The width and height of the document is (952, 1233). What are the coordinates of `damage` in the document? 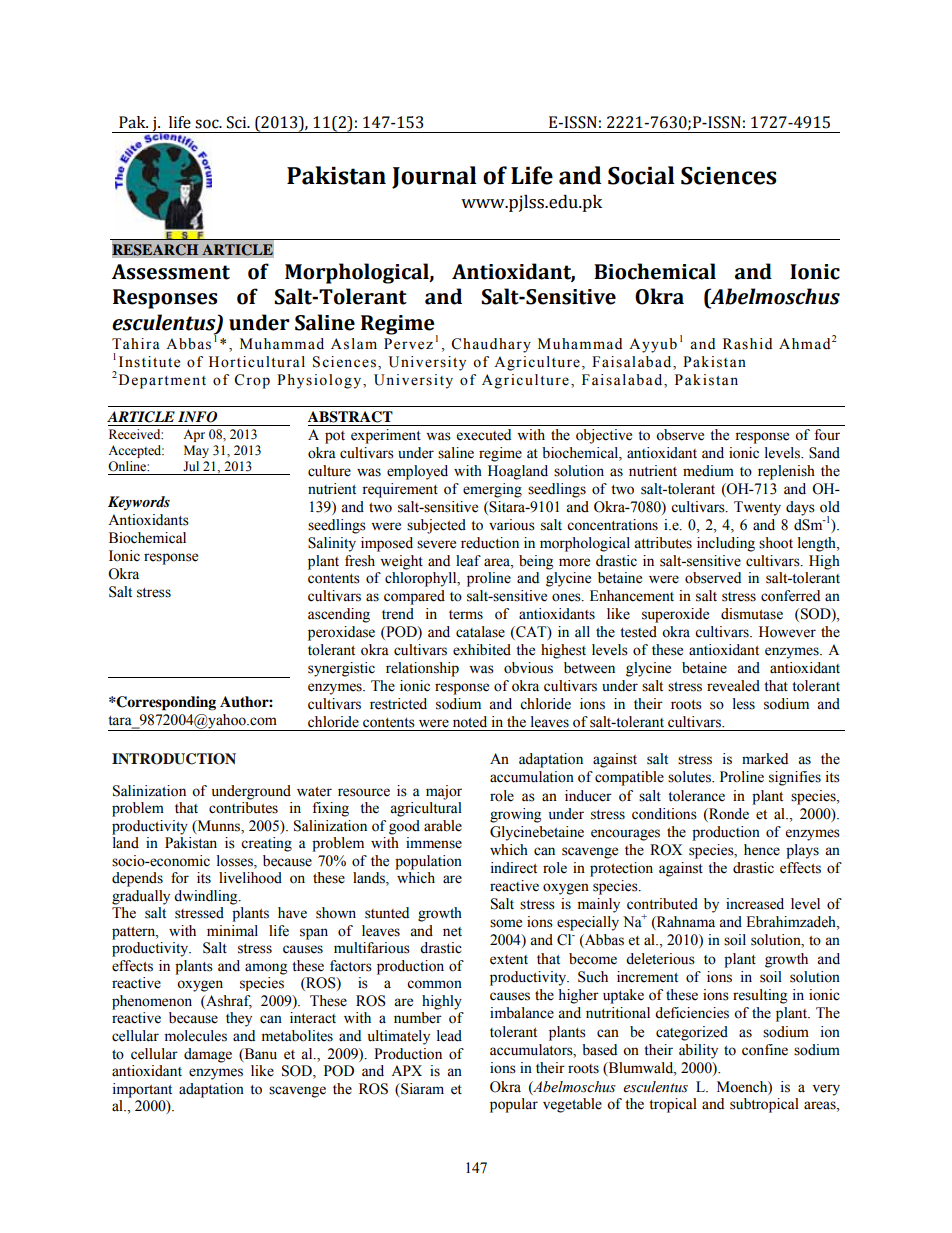 It's located at (208, 1055).
